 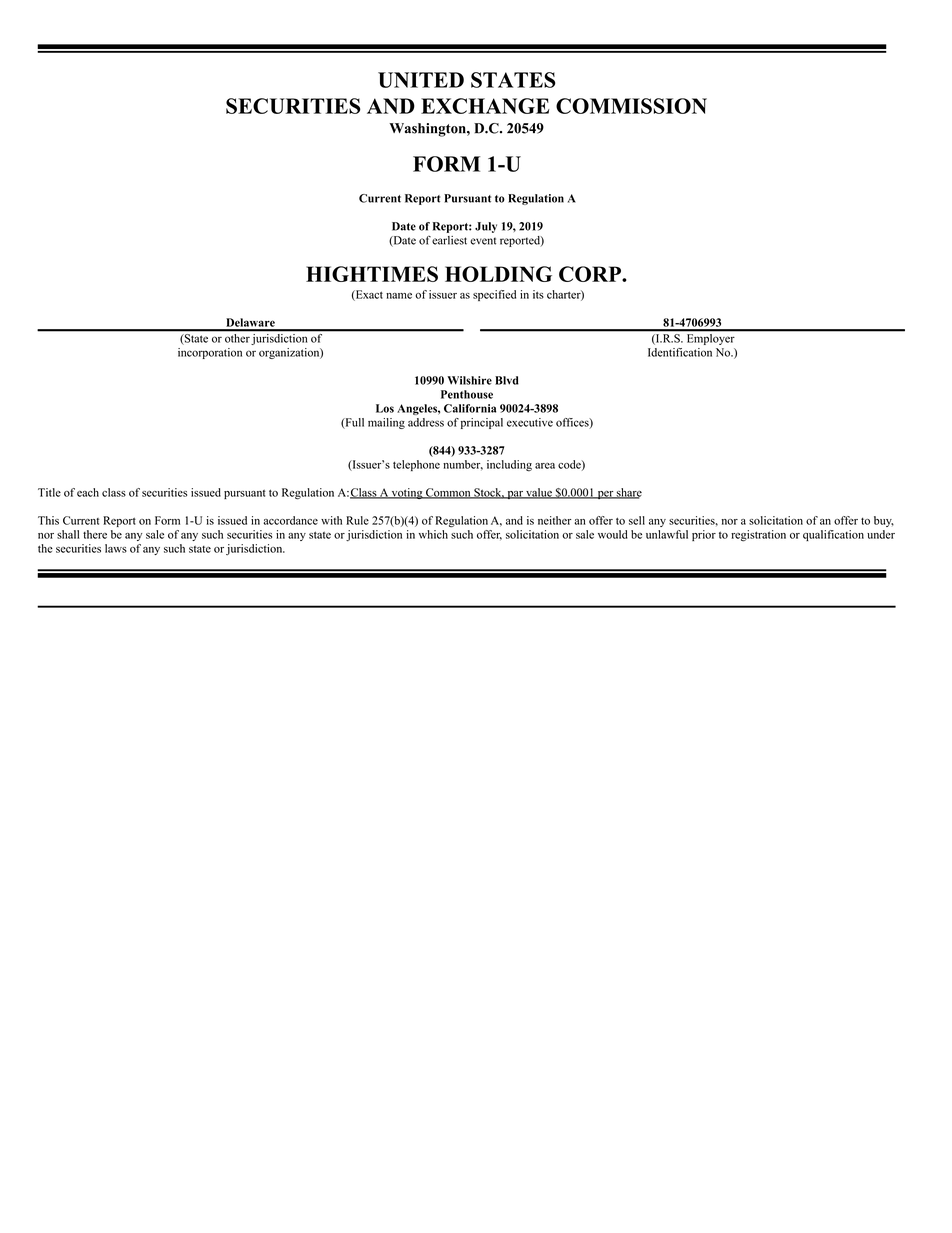 What do you see at coordinates (433, 534) in the screenshot?
I see `which` at bounding box center [433, 534].
